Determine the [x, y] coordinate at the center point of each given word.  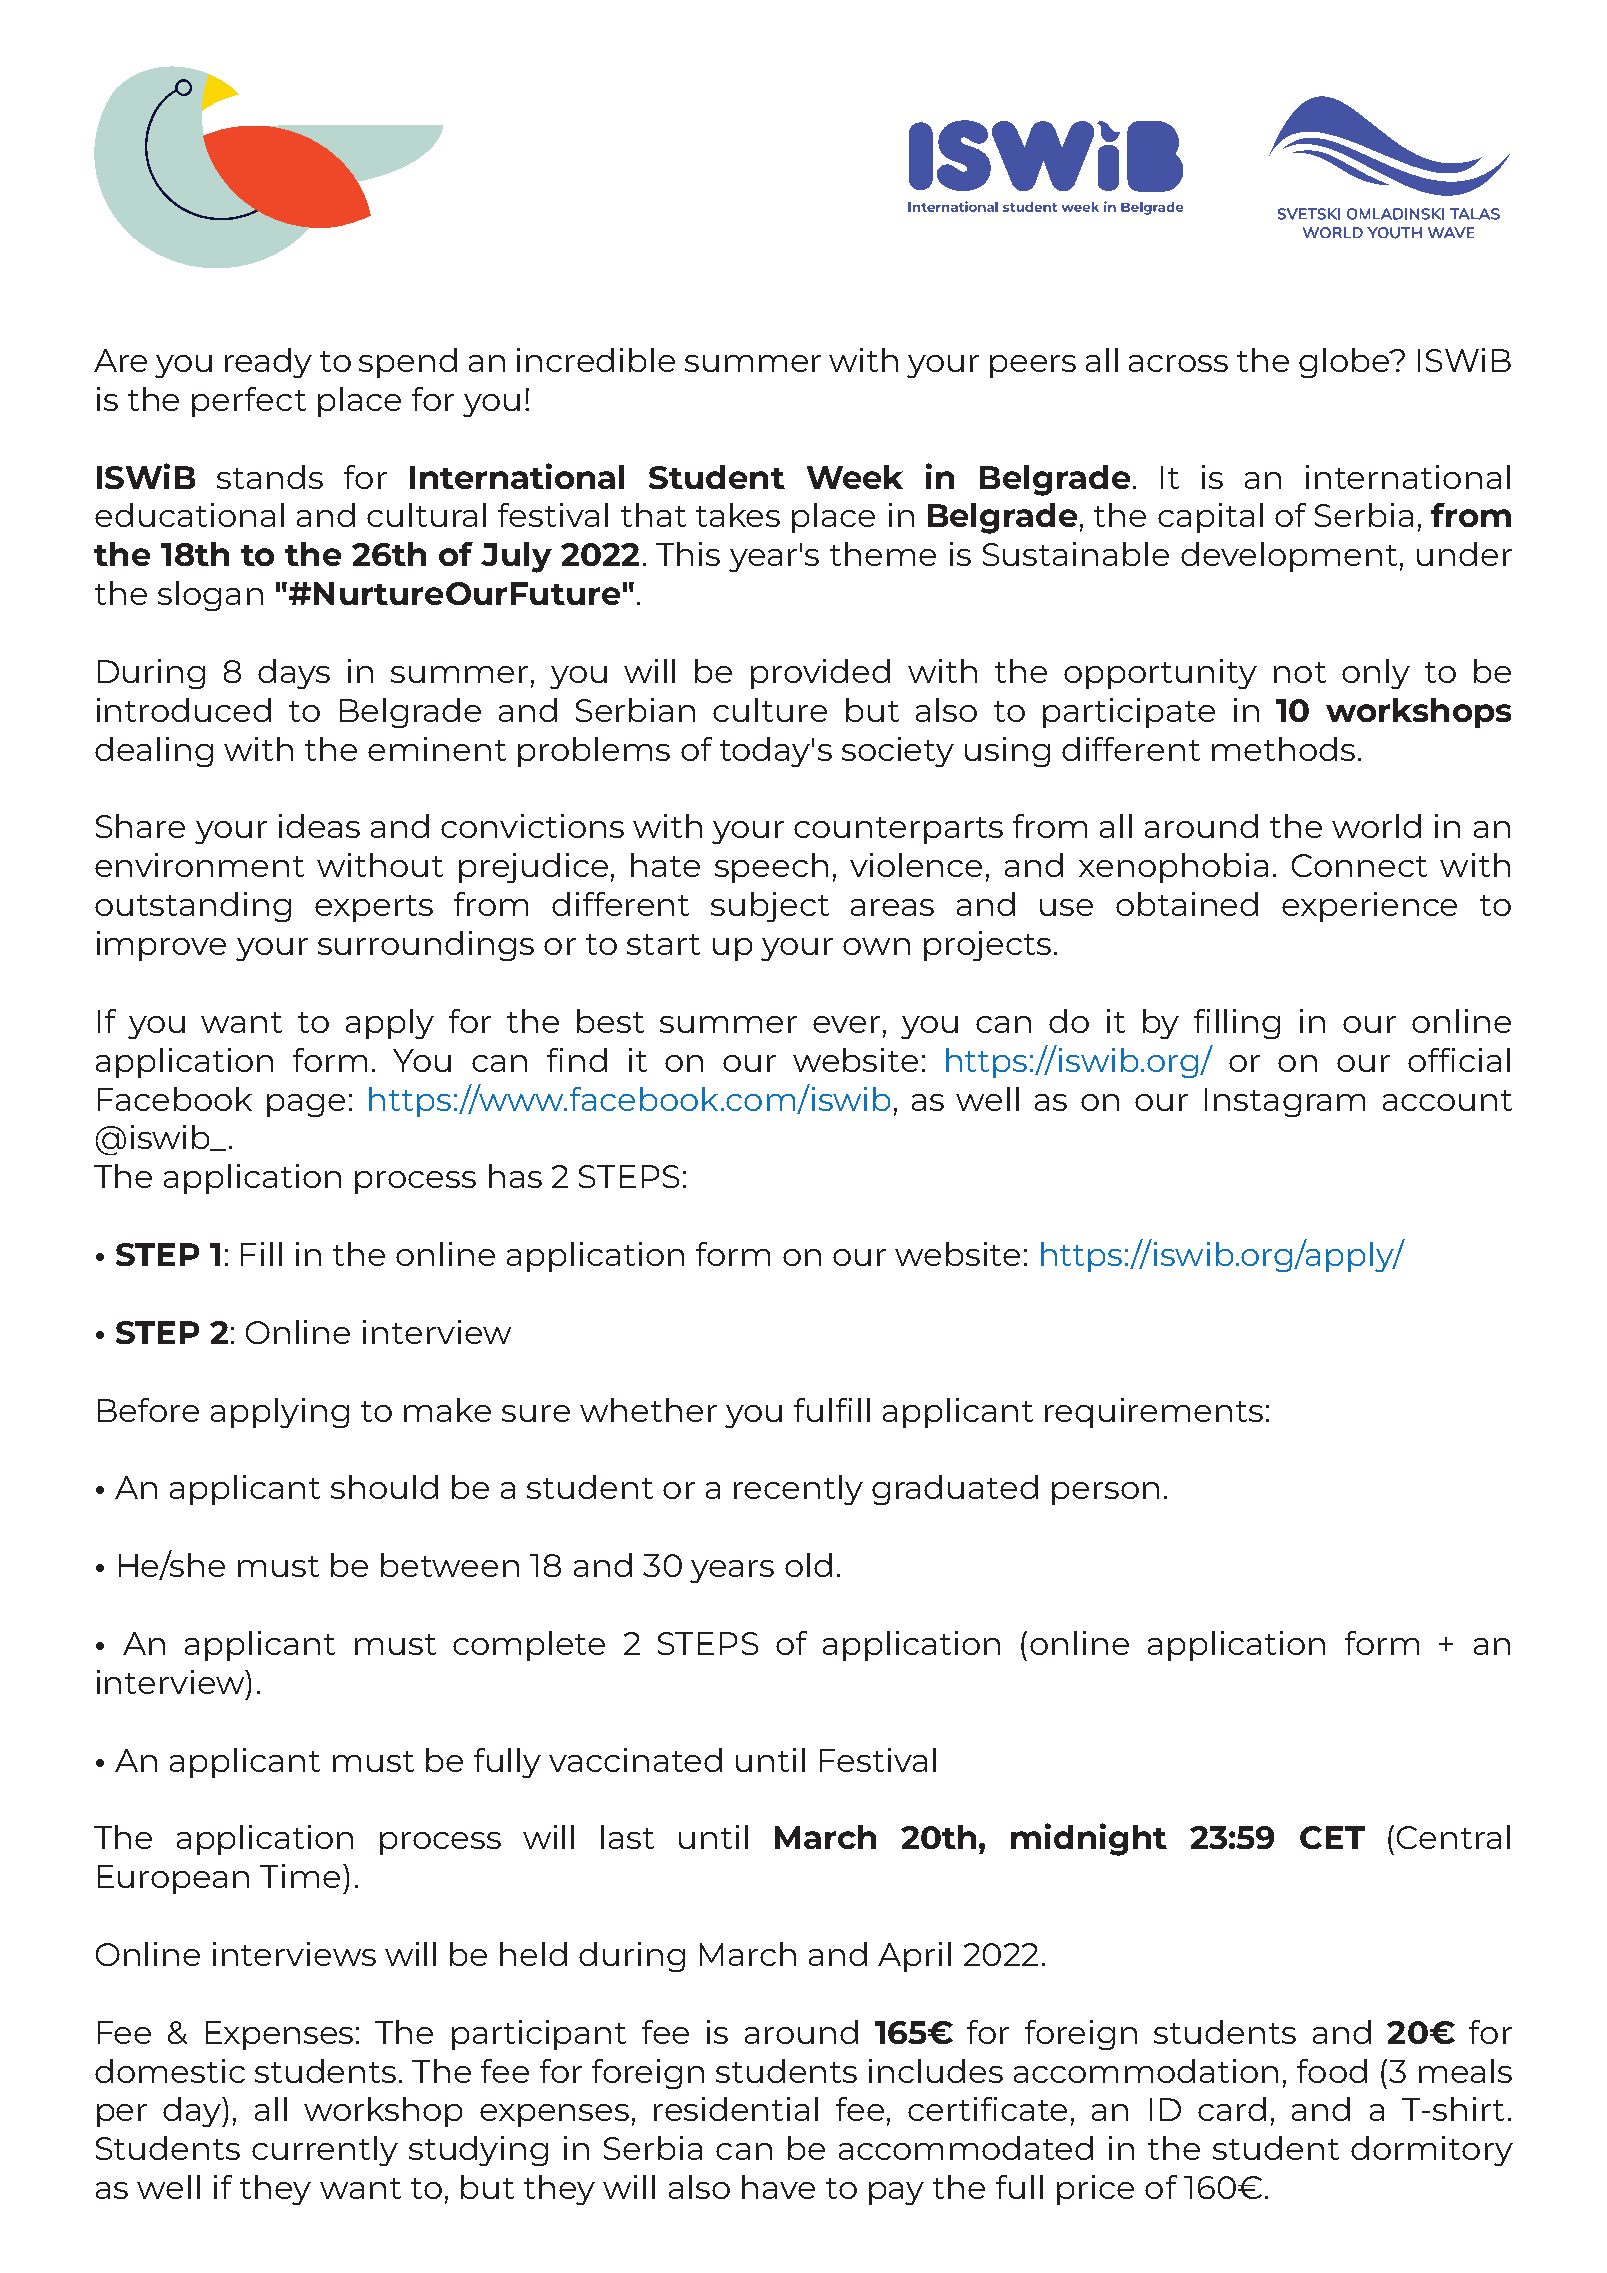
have [778, 2187]
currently [325, 2151]
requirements [1154, 1413]
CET [1332, 1837]
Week [855, 477]
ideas [319, 826]
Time [300, 1876]
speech [771, 868]
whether [648, 1410]
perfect [249, 402]
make [447, 1410]
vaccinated [635, 1760]
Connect [1359, 865]
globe [1345, 363]
